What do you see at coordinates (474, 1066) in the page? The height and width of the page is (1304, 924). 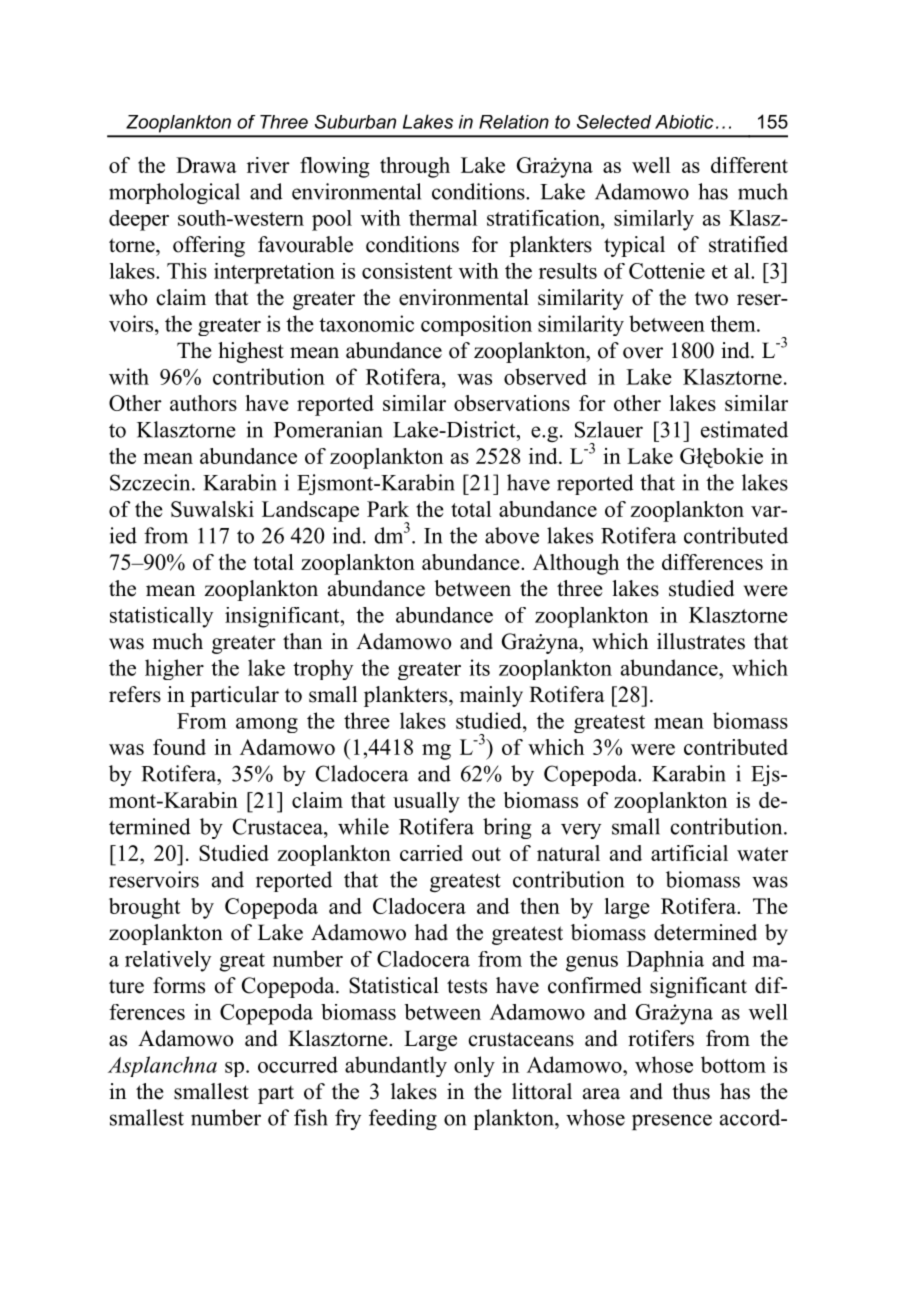 I see `only` at bounding box center [474, 1066].
